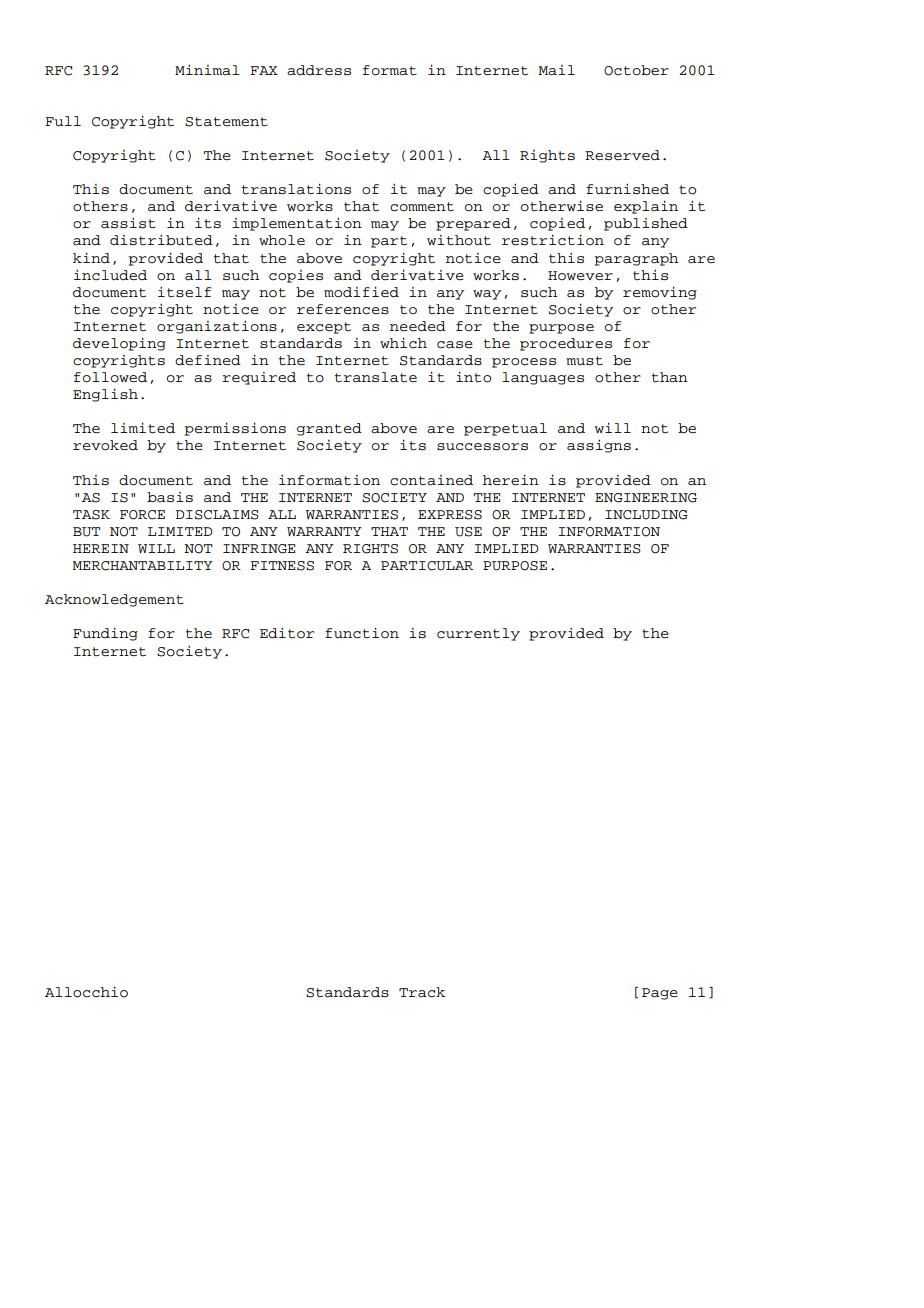  Describe the element at coordinates (119, 344) in the screenshot. I see `developing` at that location.
